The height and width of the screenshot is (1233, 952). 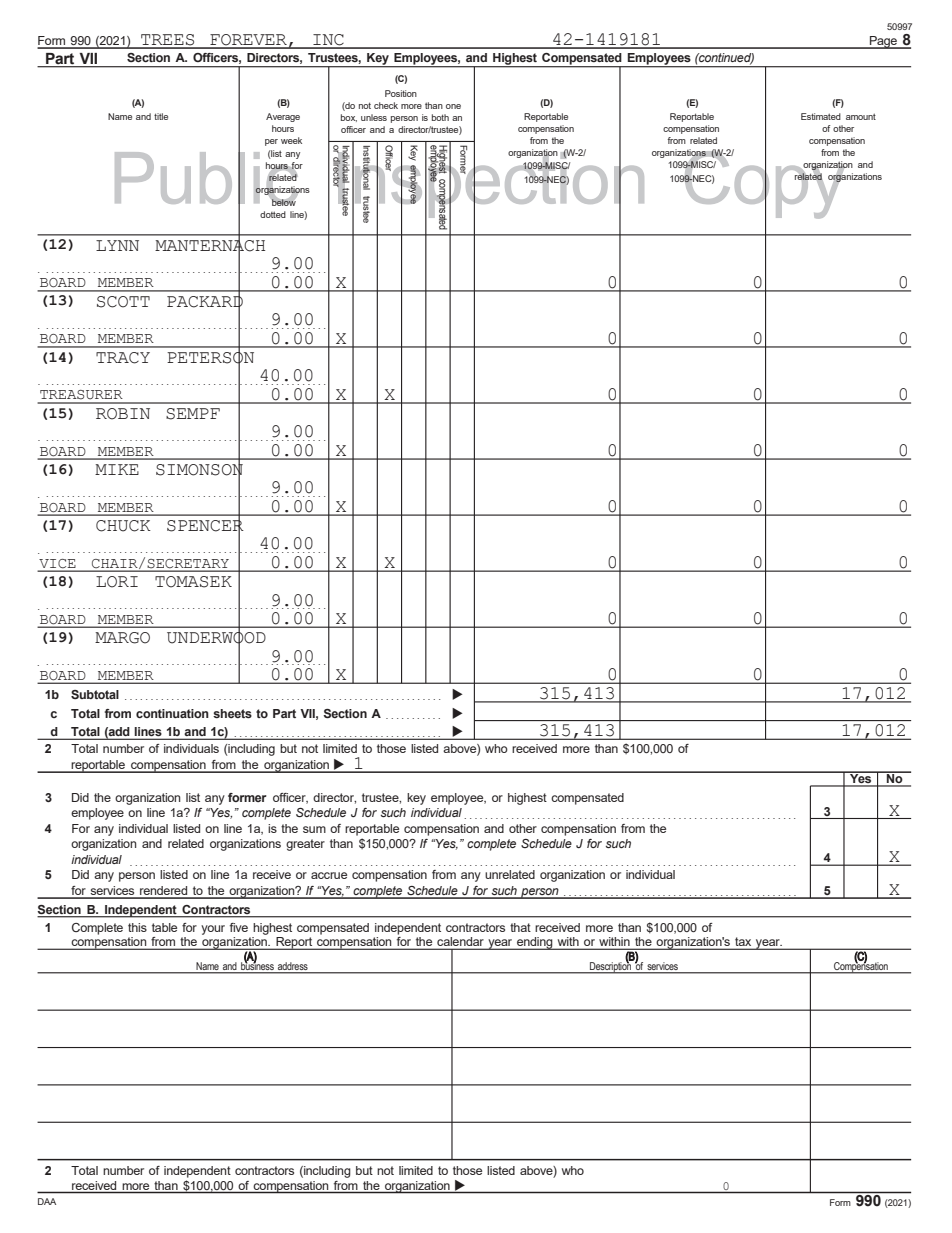 What do you see at coordinates (520, 927) in the screenshot?
I see `that` at bounding box center [520, 927].
